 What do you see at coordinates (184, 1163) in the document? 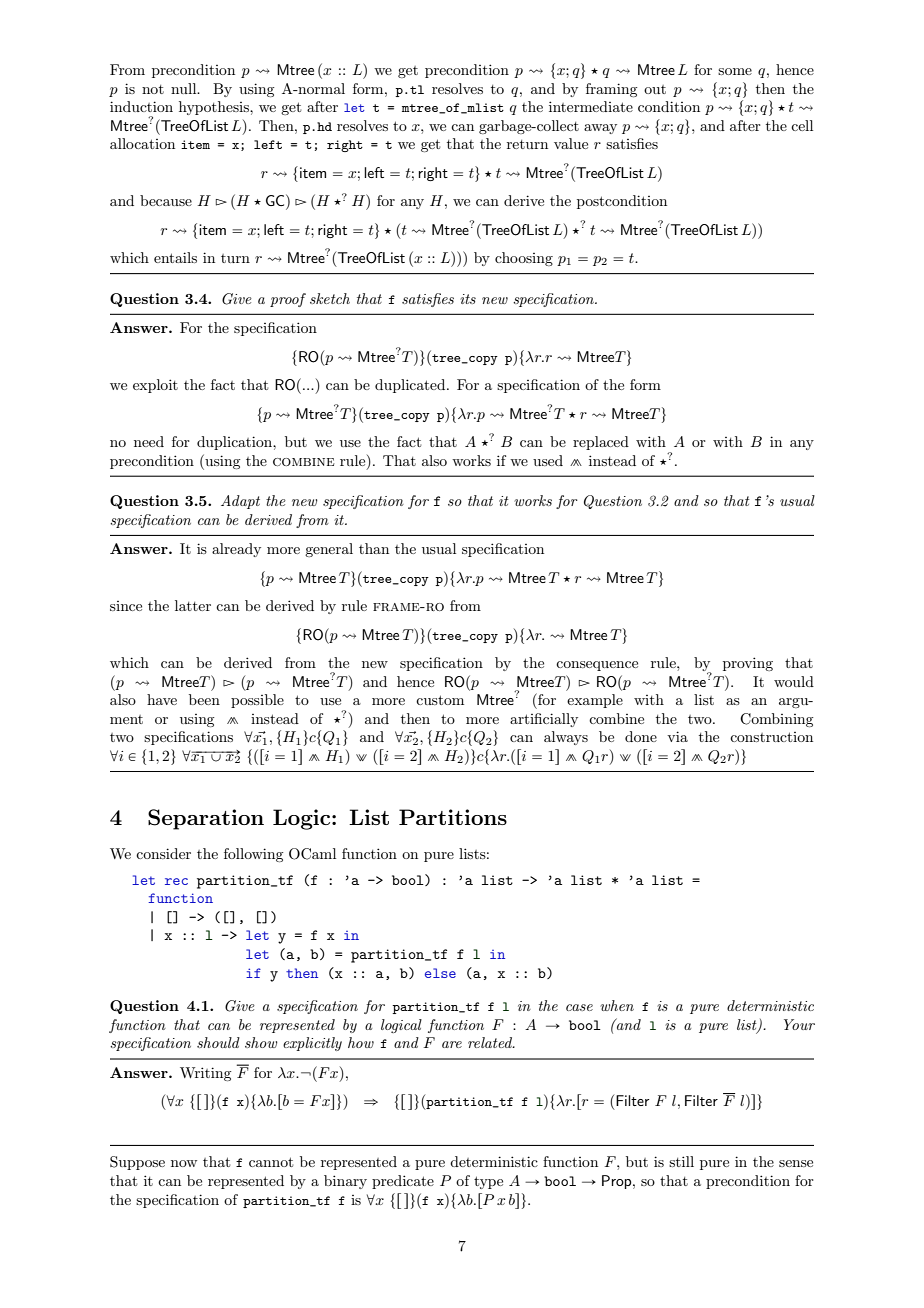
I see `now` at bounding box center [184, 1163].
